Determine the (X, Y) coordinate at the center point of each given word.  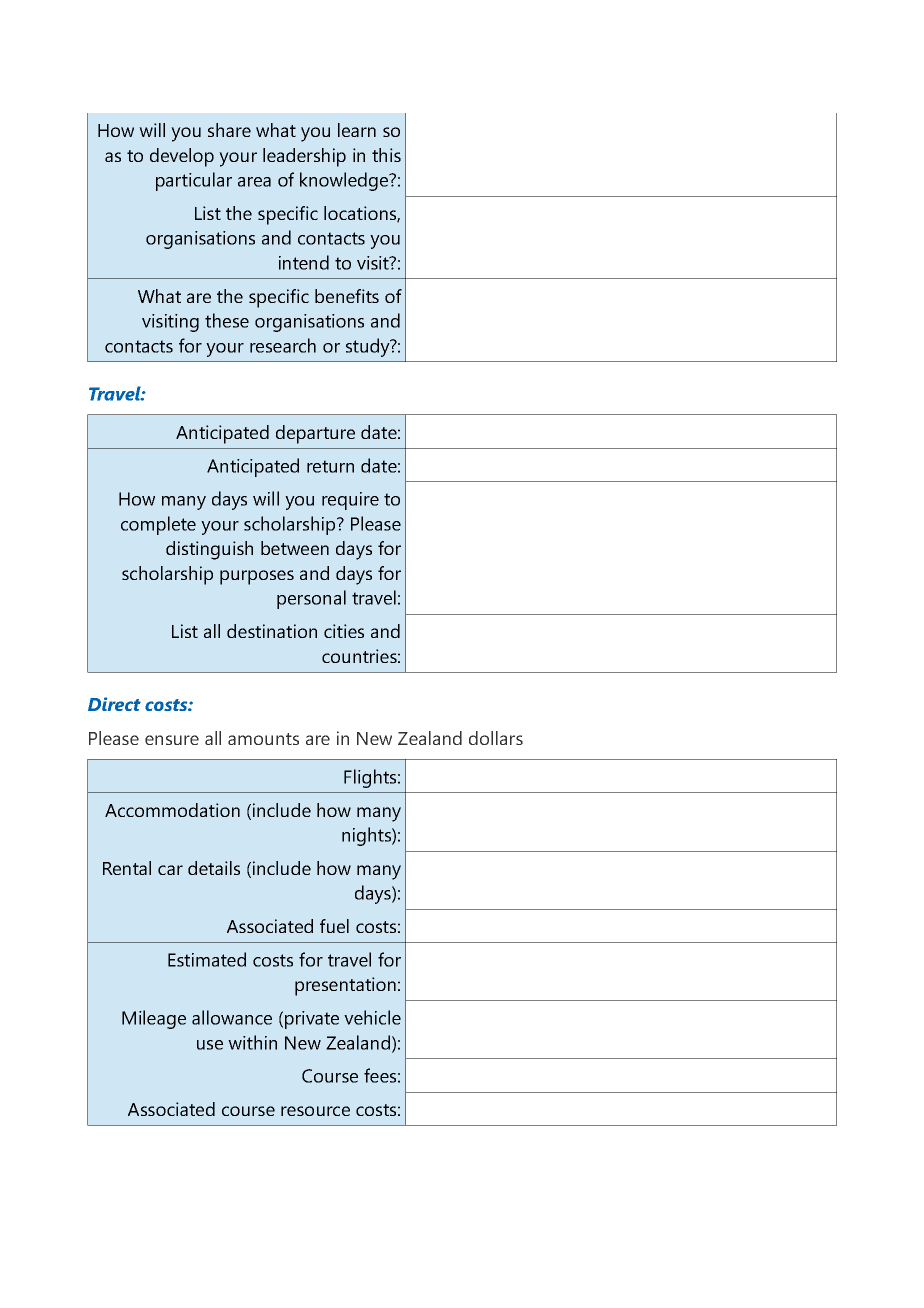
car (170, 870)
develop (182, 157)
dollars (496, 738)
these (227, 320)
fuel (334, 926)
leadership (304, 157)
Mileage (154, 1019)
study (369, 347)
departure (315, 434)
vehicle (372, 1017)
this (386, 155)
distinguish (209, 550)
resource (315, 1111)
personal (311, 599)
